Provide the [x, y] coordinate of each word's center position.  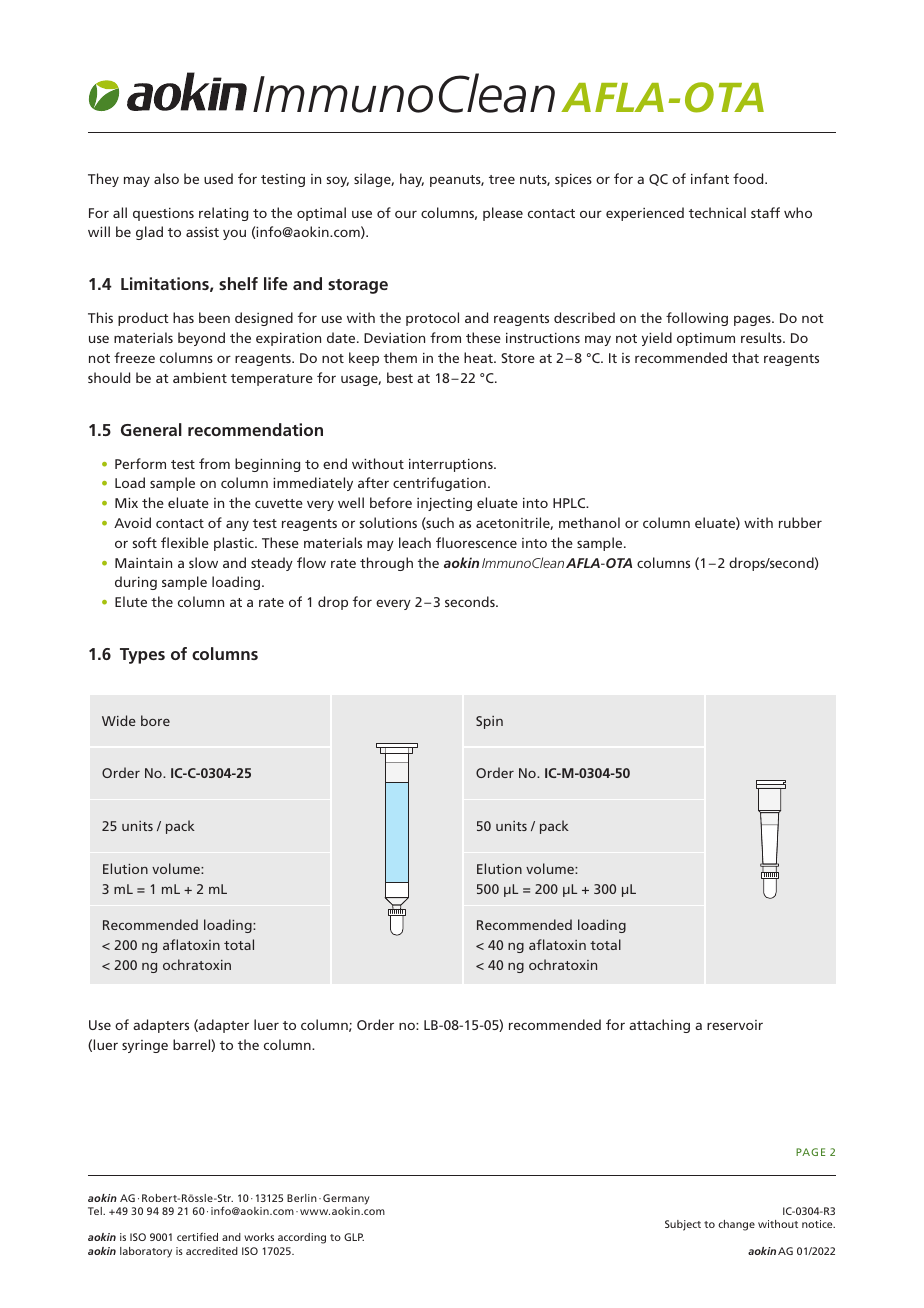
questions [163, 214]
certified [197, 1236]
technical [717, 212]
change [736, 1225]
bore [155, 720]
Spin [489, 722]
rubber [800, 522]
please [503, 214]
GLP [354, 1237]
